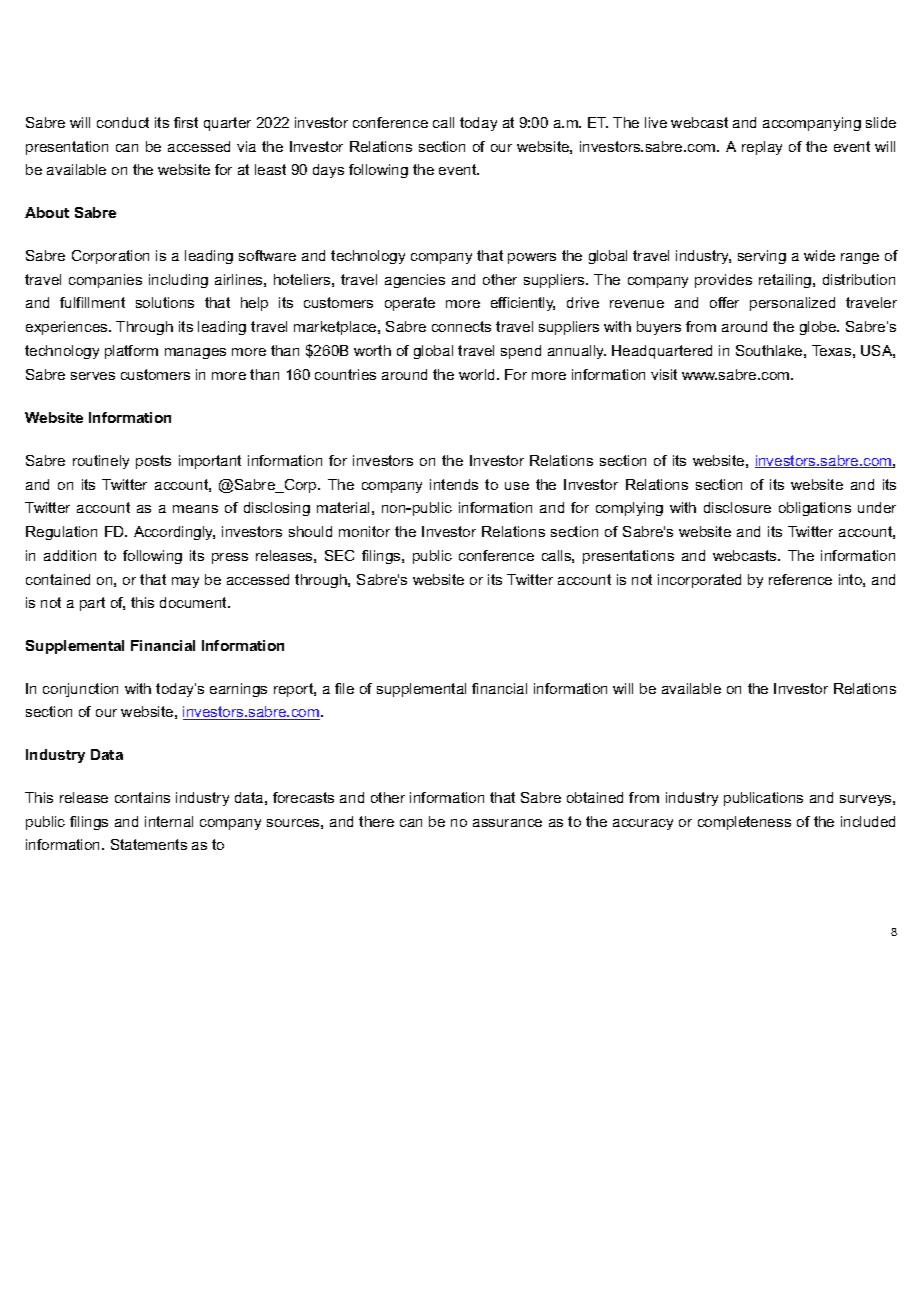 Image resolution: width=924 pixels, height=1308 pixels. What do you see at coordinates (328, 171) in the image?
I see `days` at bounding box center [328, 171].
